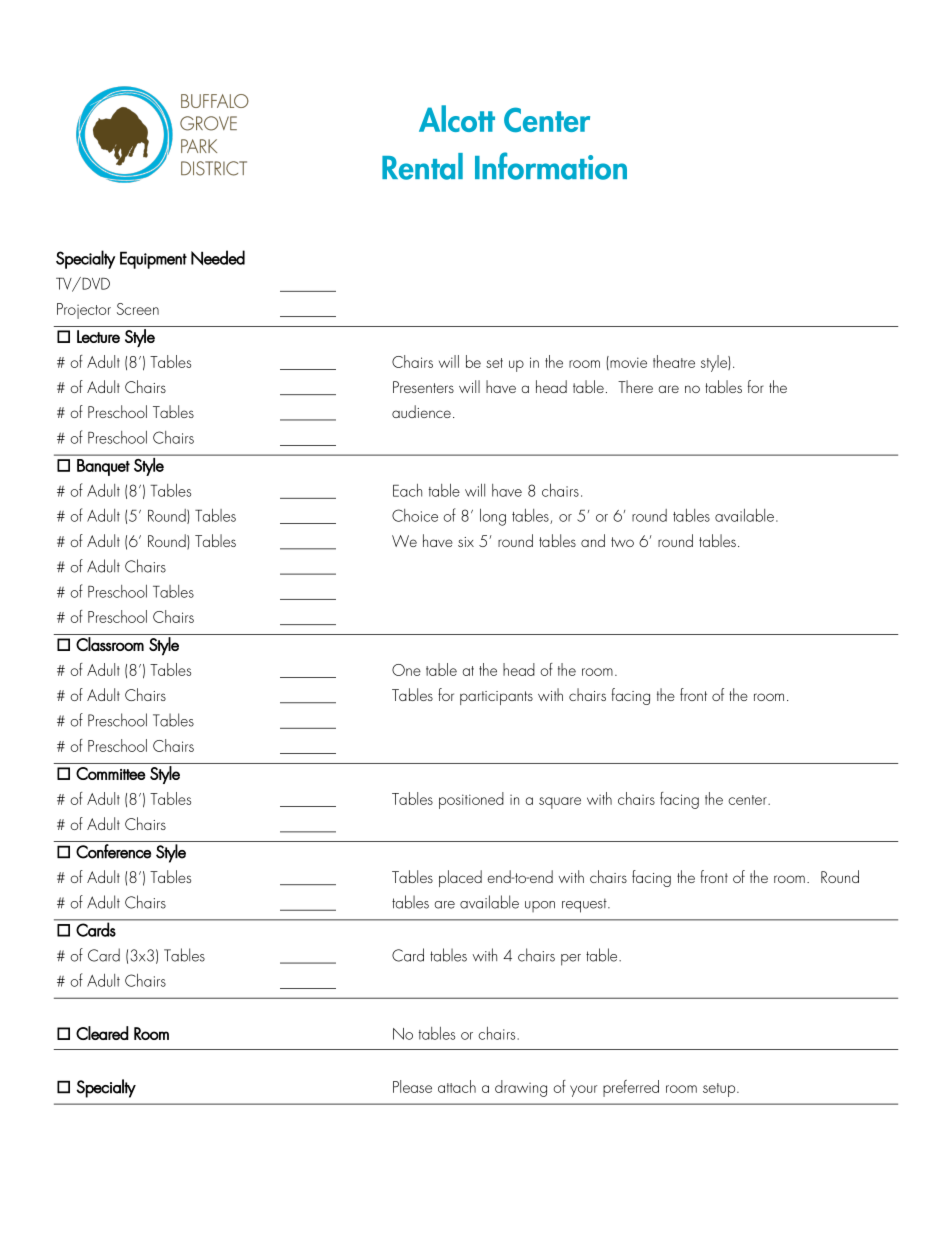  What do you see at coordinates (471, 800) in the image?
I see `positioned` at bounding box center [471, 800].
